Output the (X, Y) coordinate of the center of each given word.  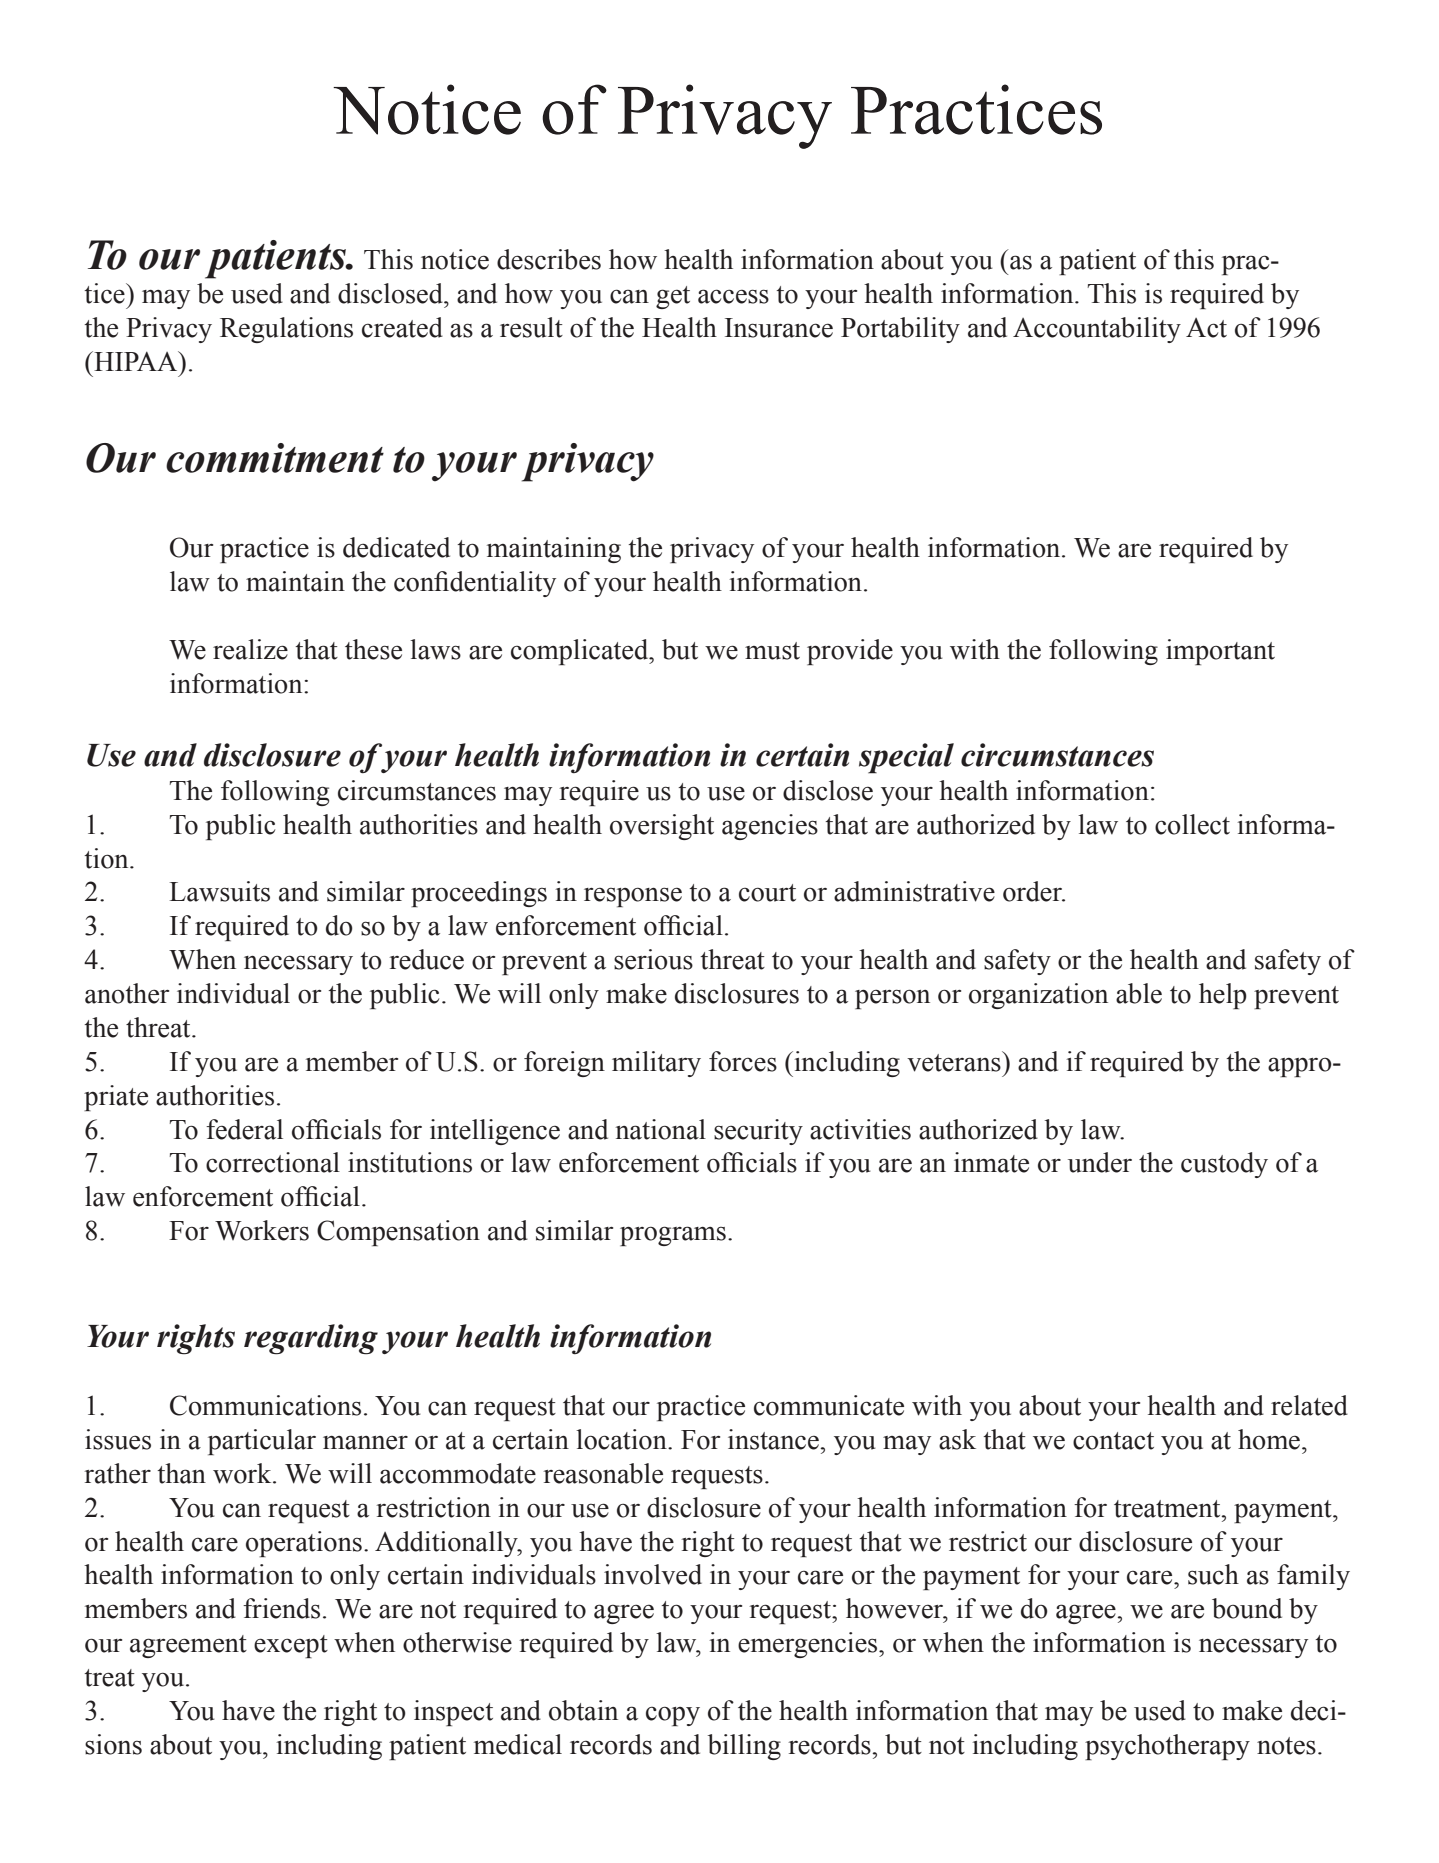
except (291, 1646)
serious (653, 959)
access (733, 296)
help (1223, 996)
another (127, 993)
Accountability (1097, 330)
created (402, 327)
